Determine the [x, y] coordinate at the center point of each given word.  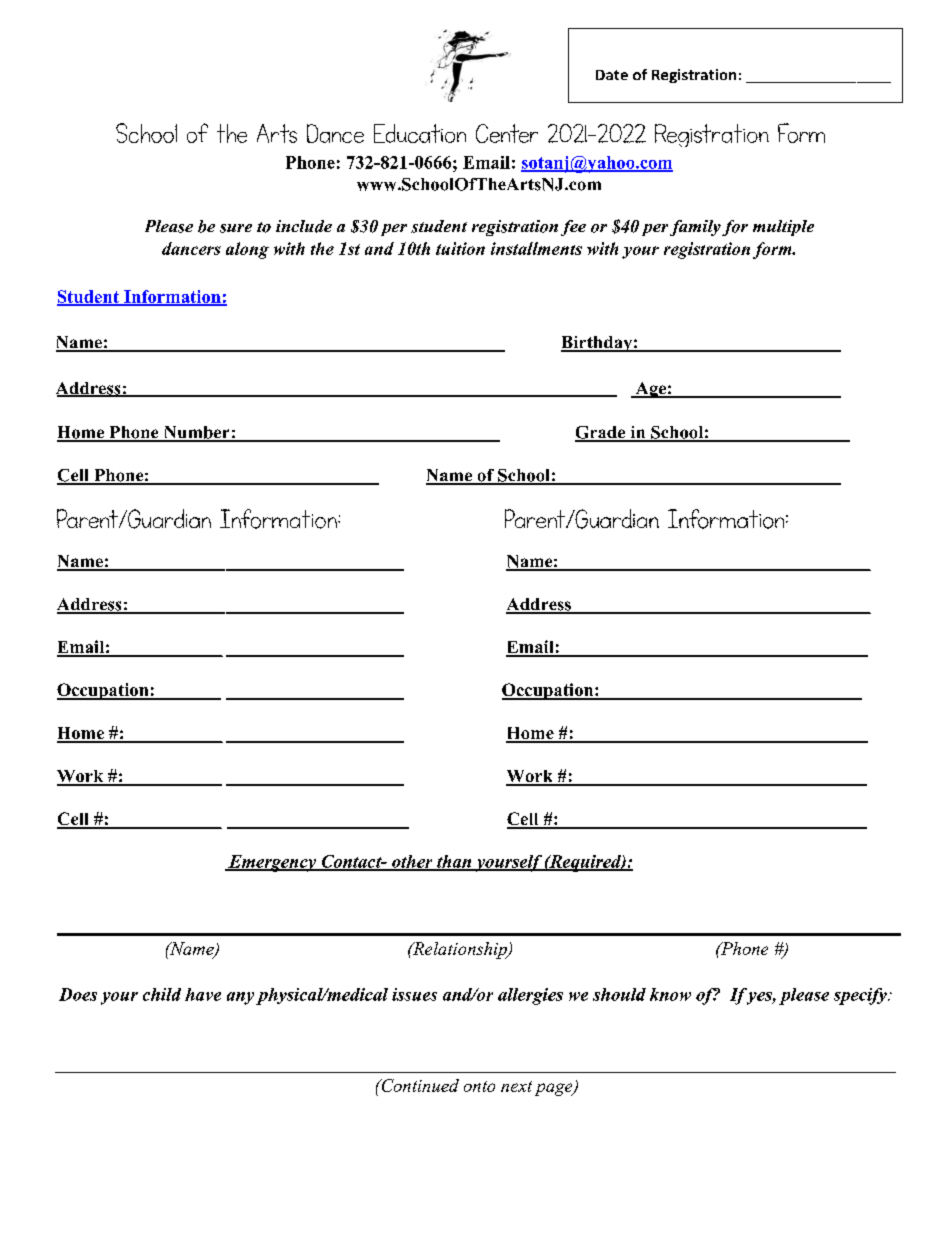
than [454, 862]
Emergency [272, 863]
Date [612, 75]
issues [414, 994]
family [696, 228]
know [670, 994]
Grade [601, 433]
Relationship [460, 950]
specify [861, 996]
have [203, 994]
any [240, 998]
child [162, 994]
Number [196, 433]
